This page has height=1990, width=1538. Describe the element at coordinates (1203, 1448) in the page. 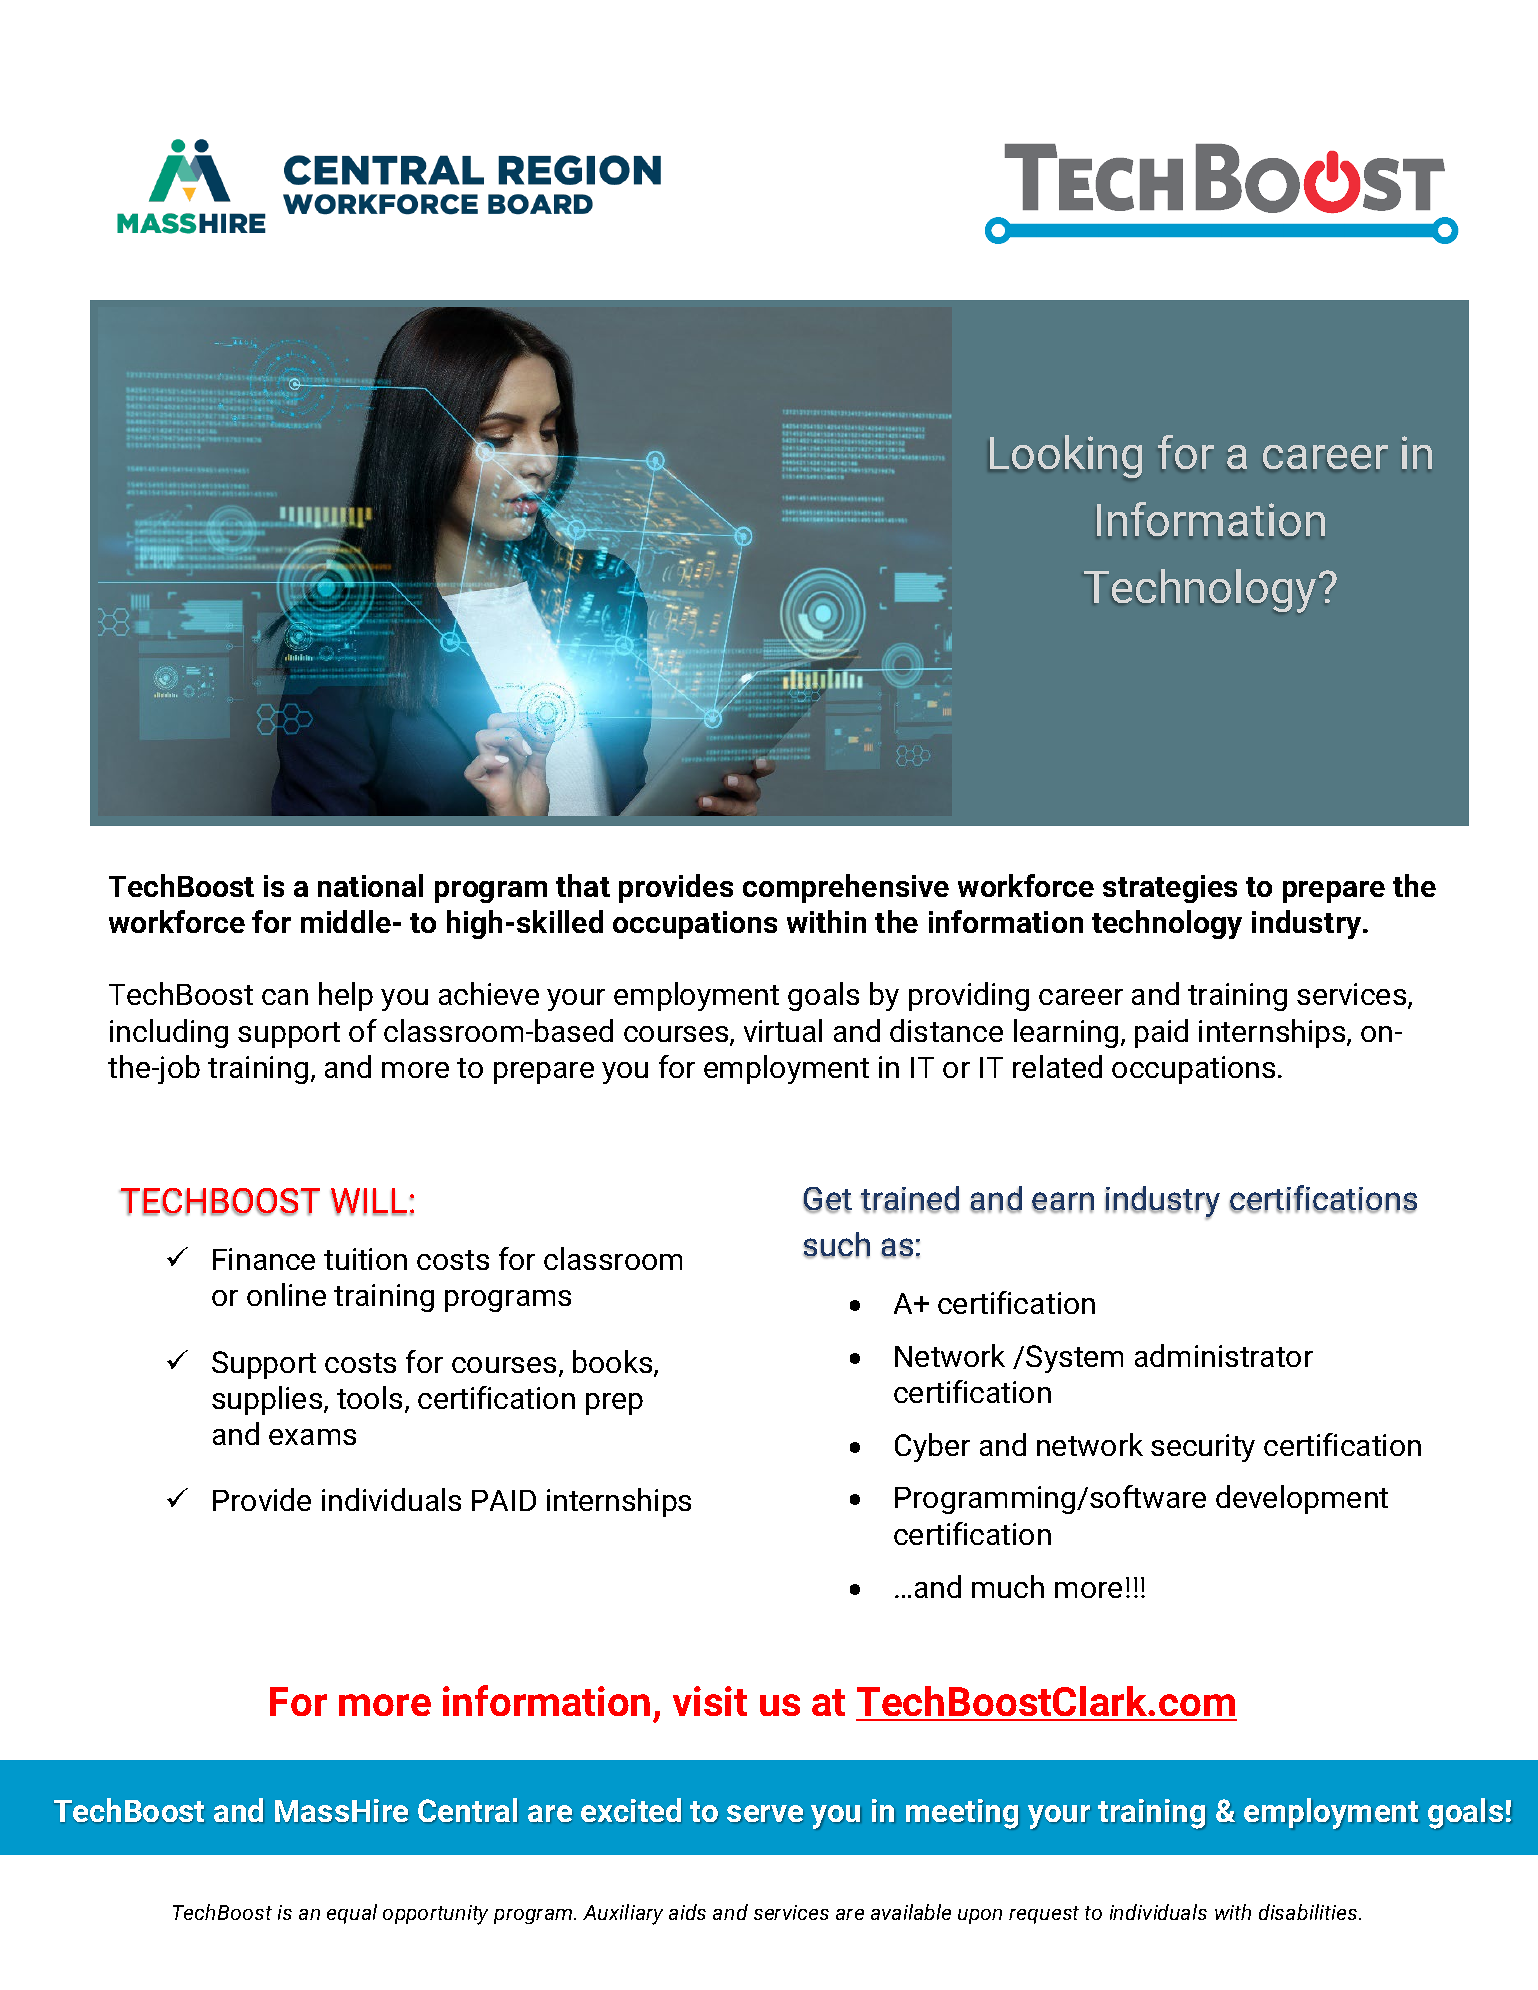

I see `security` at that location.
